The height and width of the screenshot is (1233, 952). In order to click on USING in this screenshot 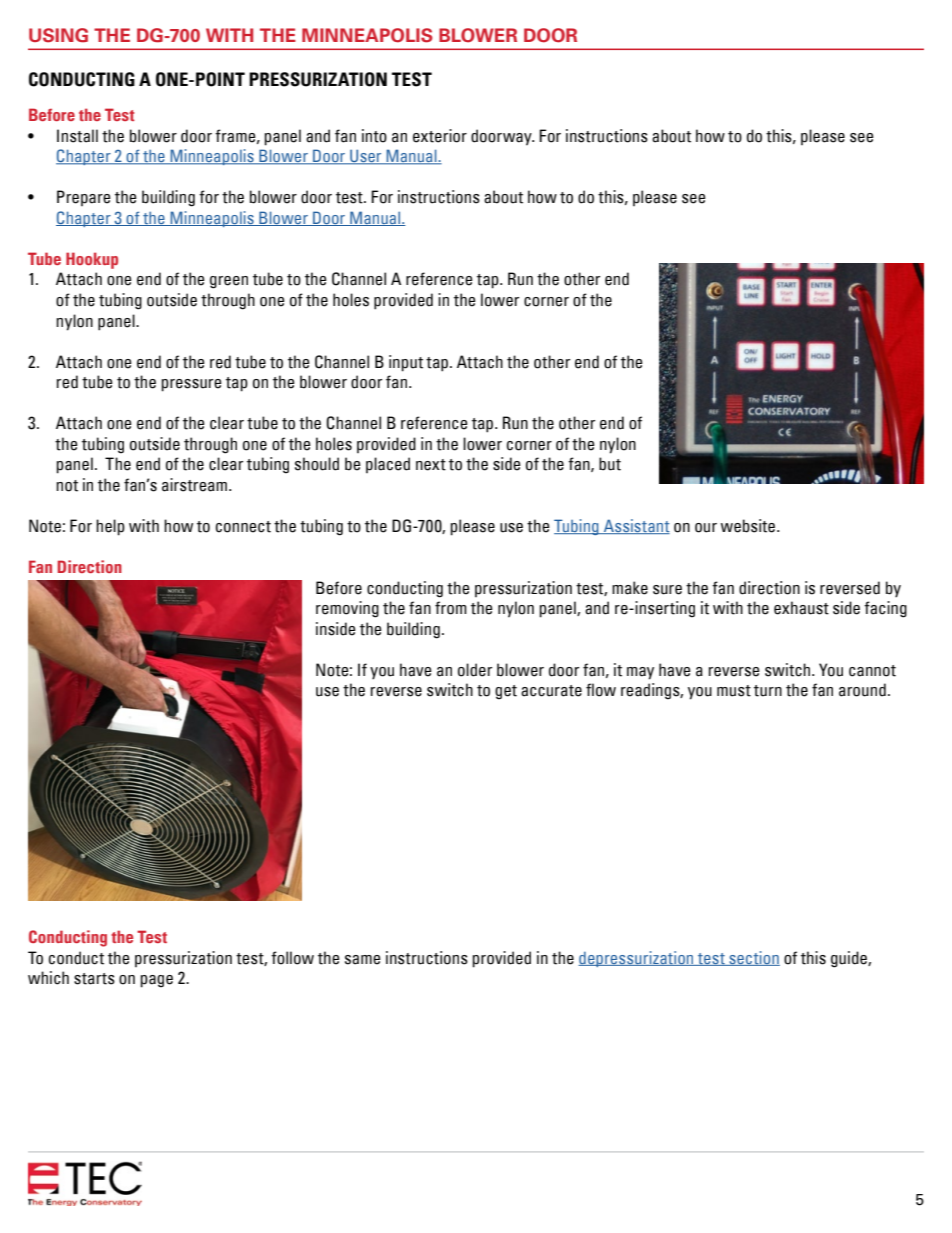, I will do `click(58, 35)`.
